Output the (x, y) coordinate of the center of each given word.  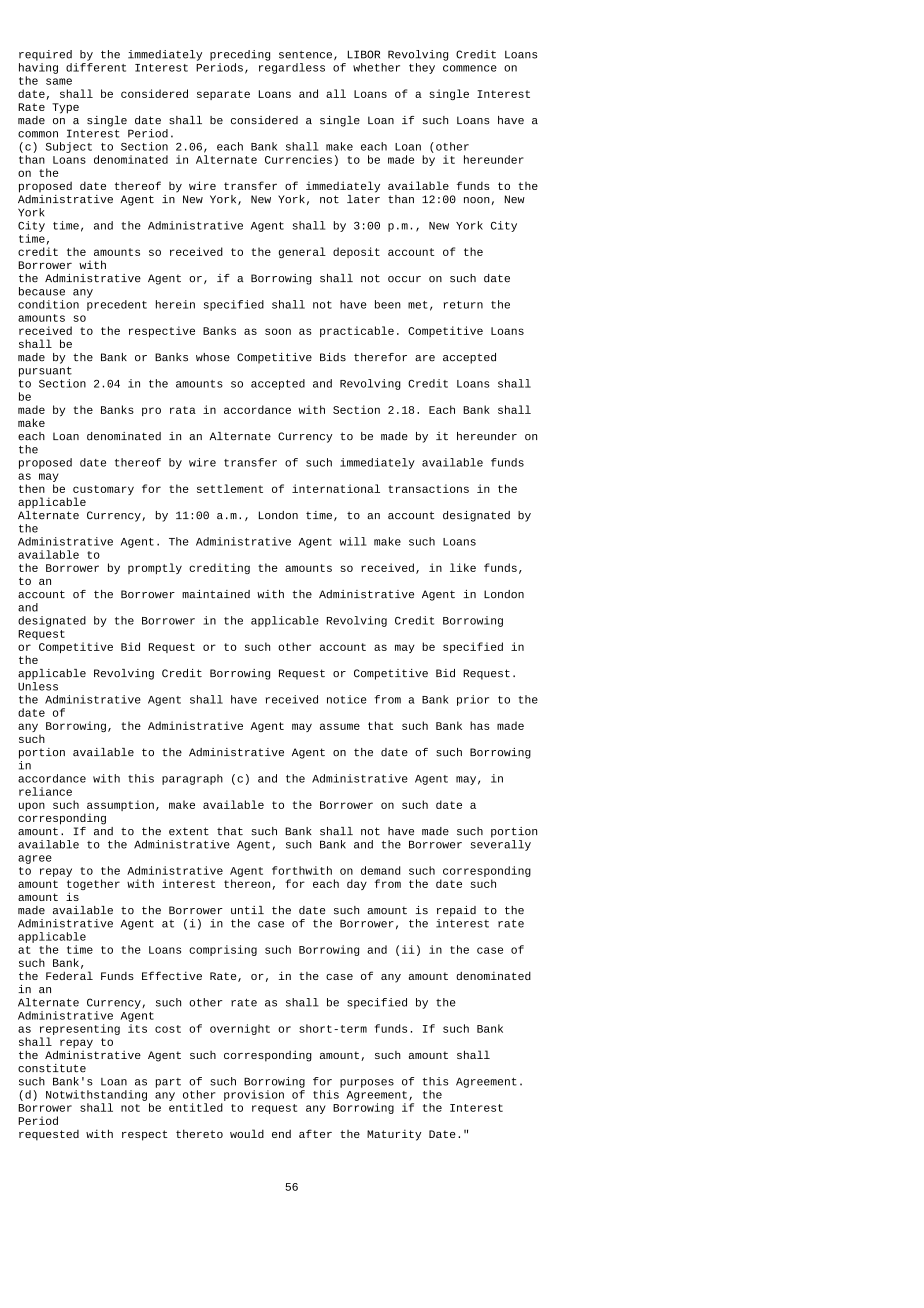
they (422, 68)
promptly (155, 568)
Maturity (394, 1135)
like (463, 567)
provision (254, 1095)
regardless (292, 68)
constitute (52, 1068)
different (96, 67)
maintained (216, 594)
